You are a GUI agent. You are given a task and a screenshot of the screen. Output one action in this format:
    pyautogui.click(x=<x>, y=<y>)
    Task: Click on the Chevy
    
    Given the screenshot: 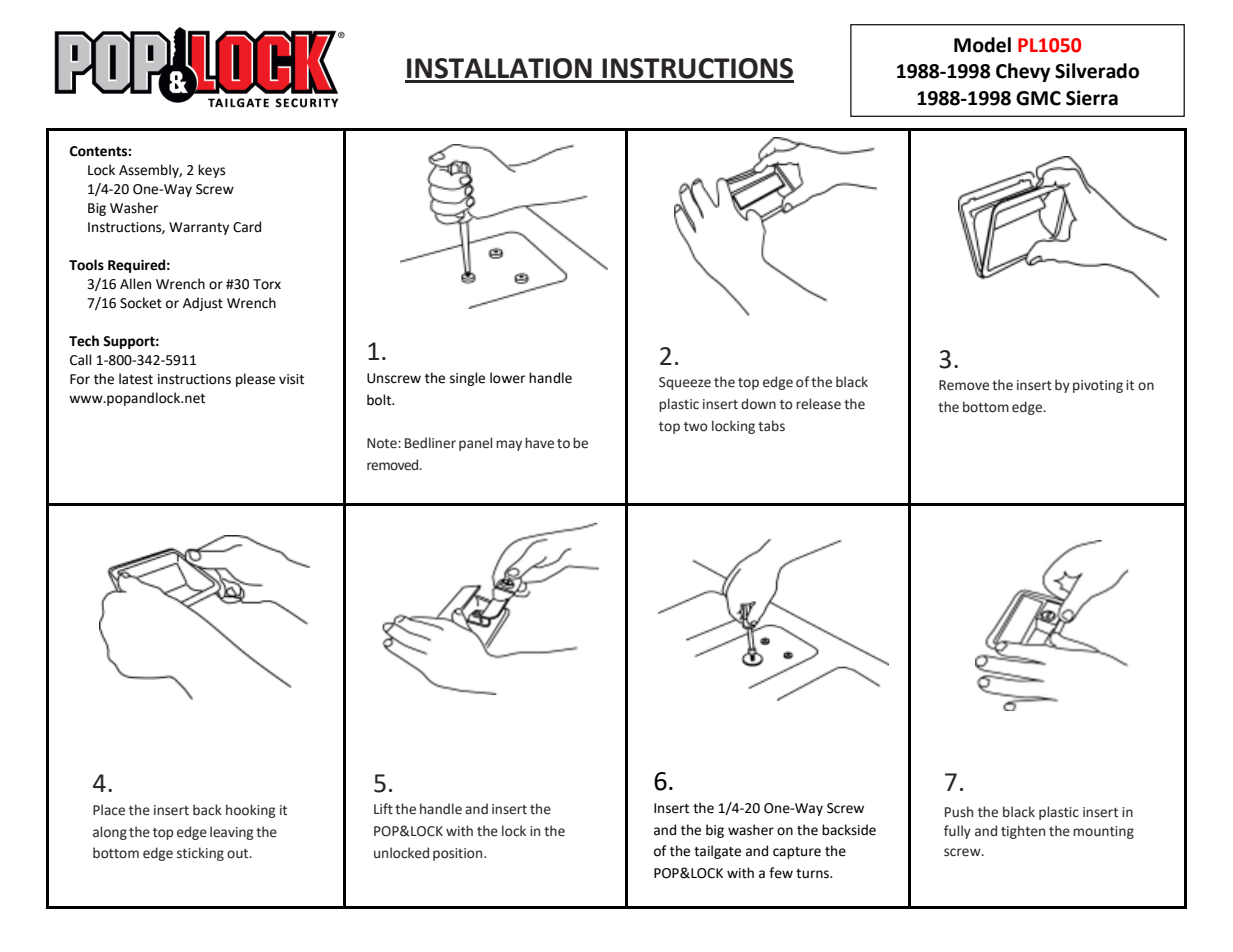 What is the action you would take?
    pyautogui.click(x=1023, y=72)
